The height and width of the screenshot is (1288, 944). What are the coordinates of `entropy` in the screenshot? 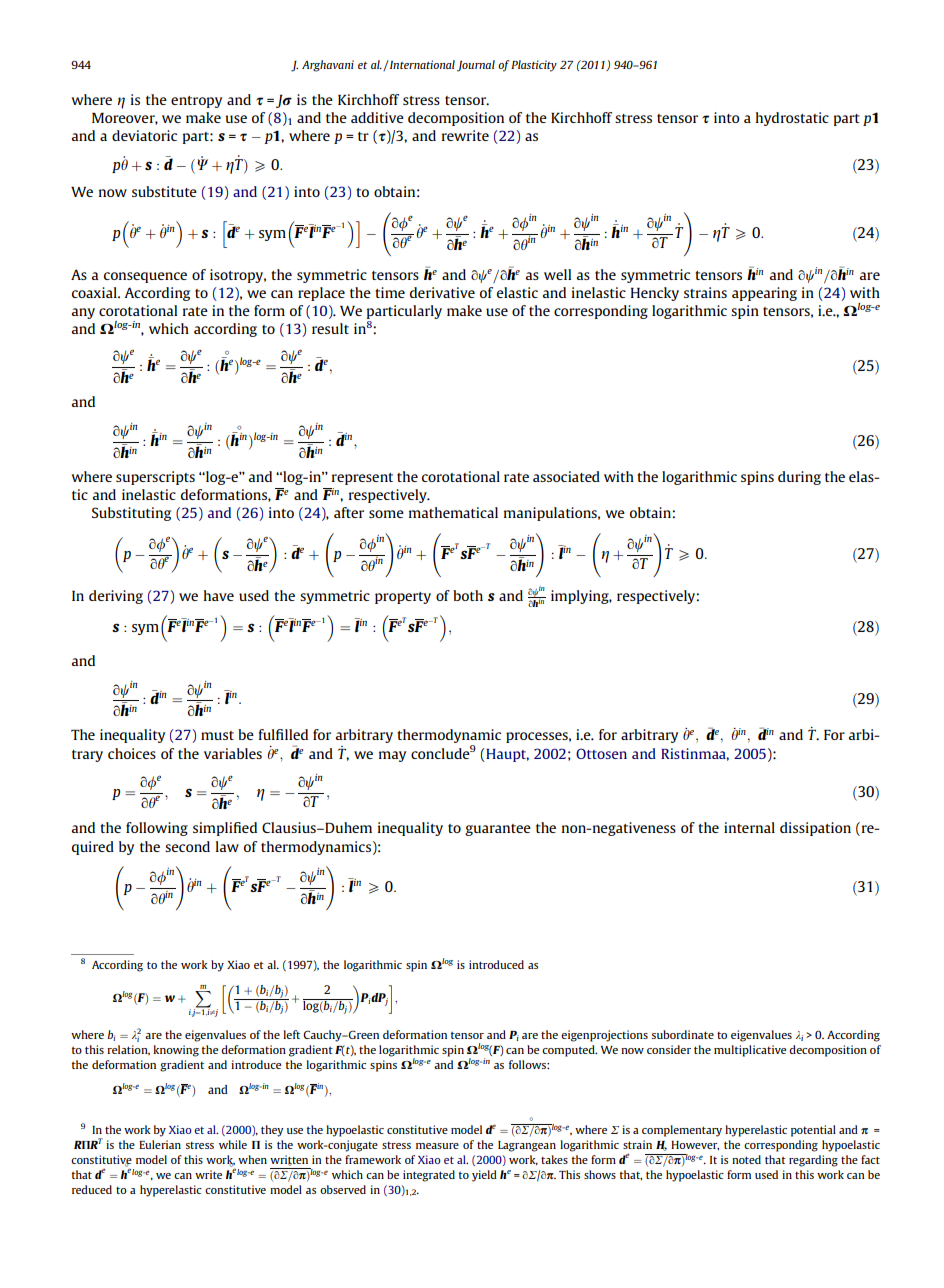 It's located at (196, 102).
